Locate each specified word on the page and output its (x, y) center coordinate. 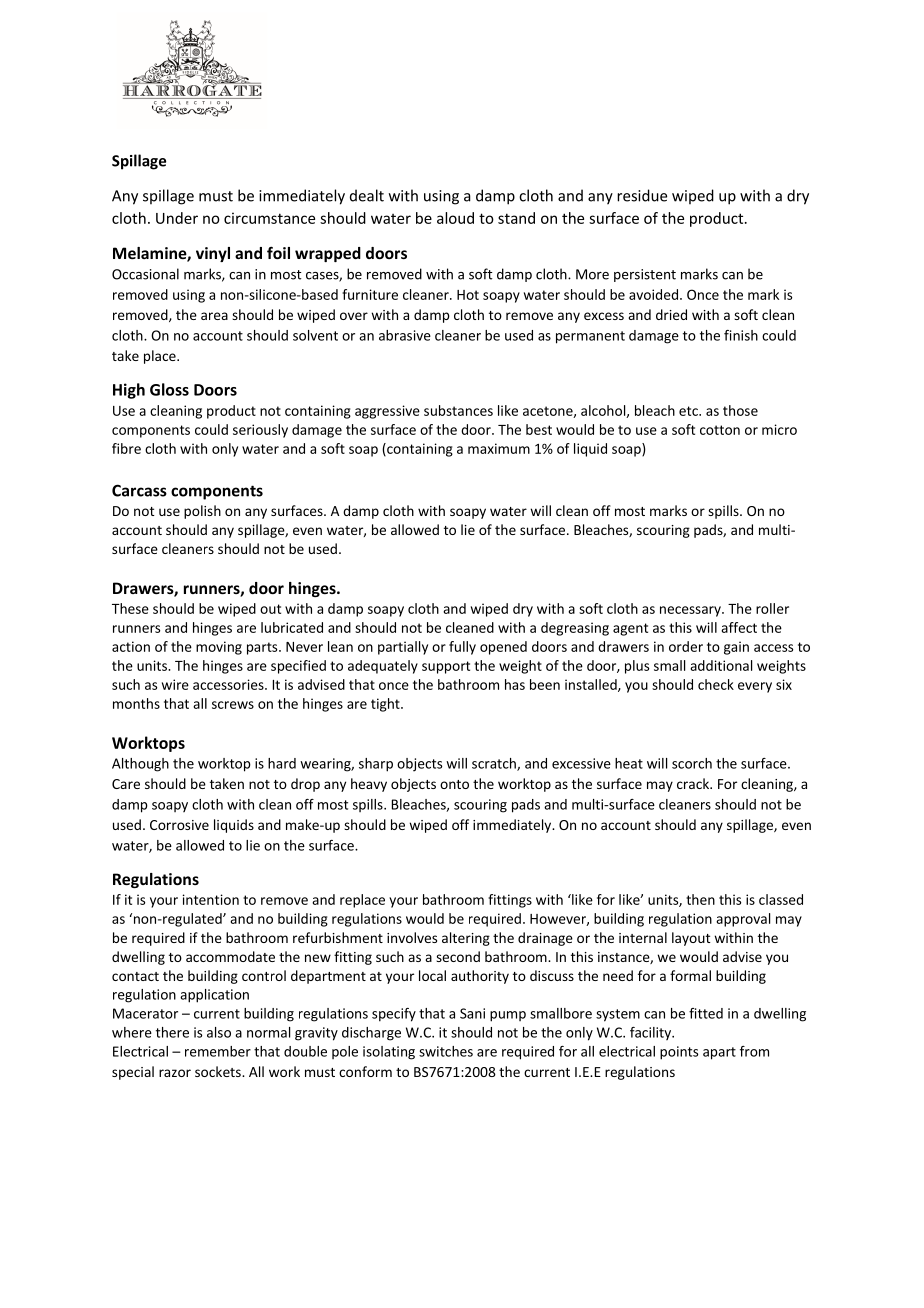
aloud (455, 218)
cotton (720, 430)
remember (218, 1051)
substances (458, 410)
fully (462, 648)
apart (719, 1053)
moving (219, 648)
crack (694, 783)
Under (177, 218)
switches (446, 1051)
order (686, 646)
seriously (260, 431)
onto (454, 784)
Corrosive (179, 825)
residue (642, 195)
